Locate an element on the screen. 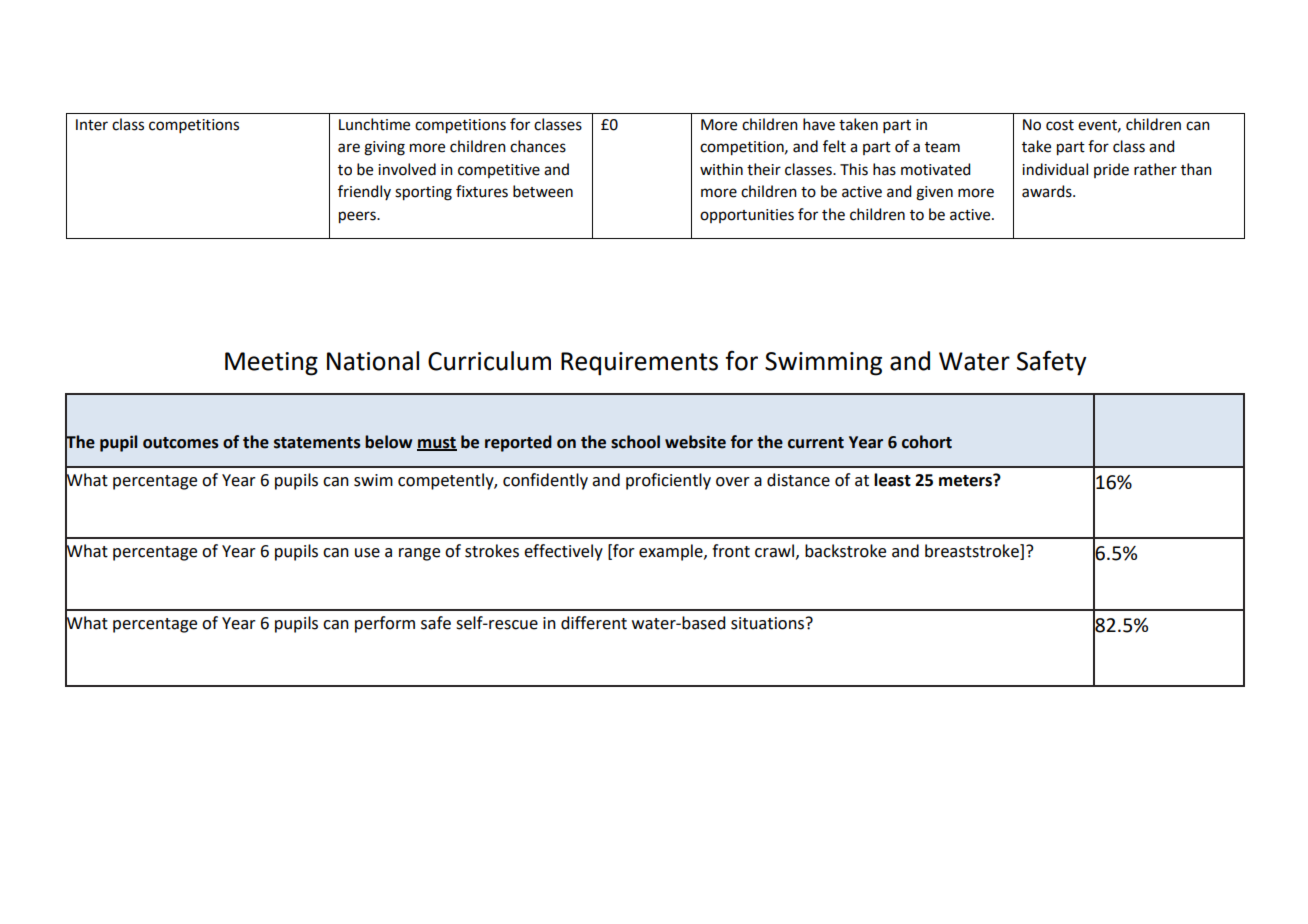 The width and height of the screenshot is (1308, 924). perform is located at coordinates (385, 624).
